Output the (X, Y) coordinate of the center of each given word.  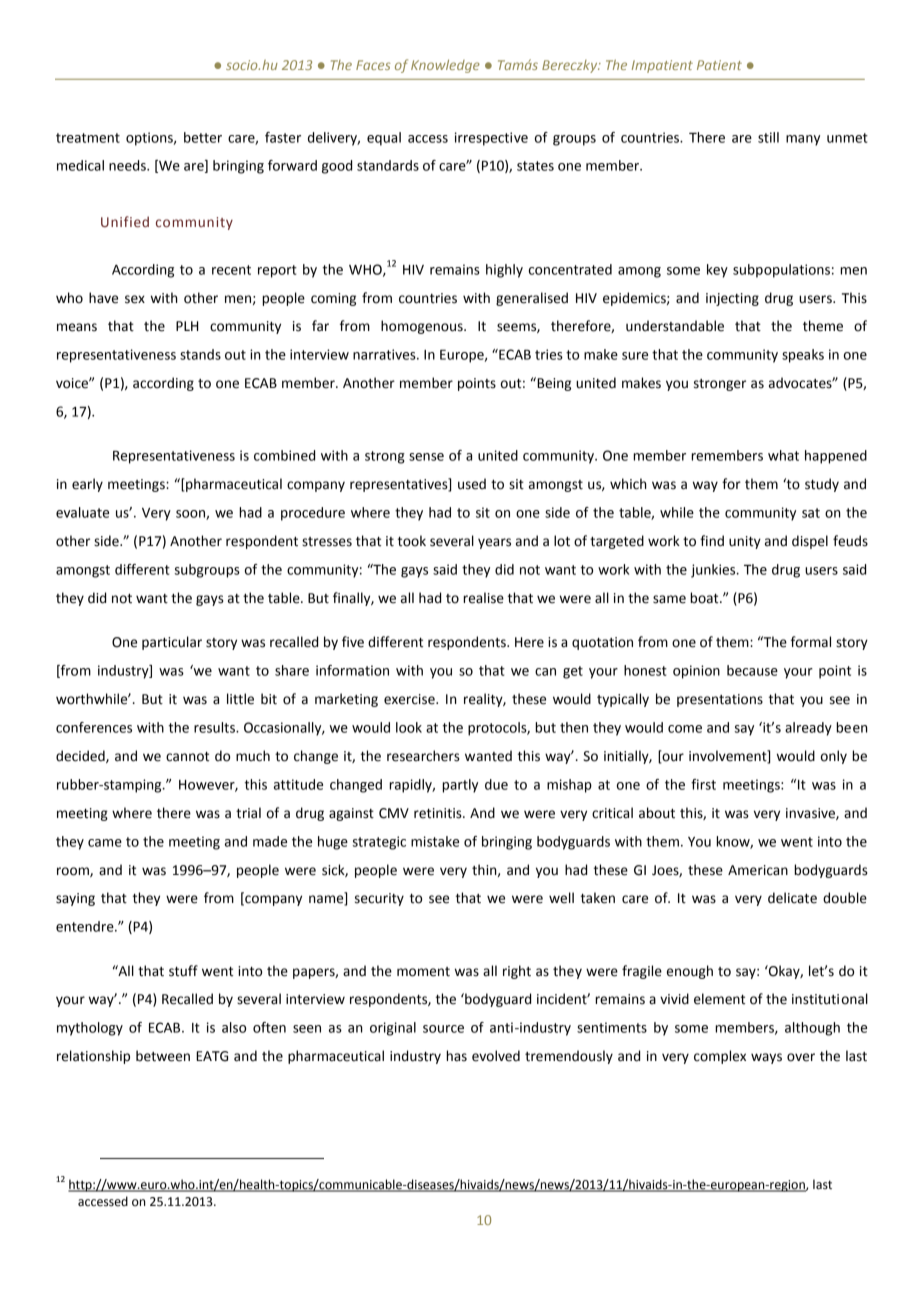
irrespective (491, 139)
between (163, 1056)
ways (766, 1058)
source (443, 1029)
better (203, 137)
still (768, 137)
